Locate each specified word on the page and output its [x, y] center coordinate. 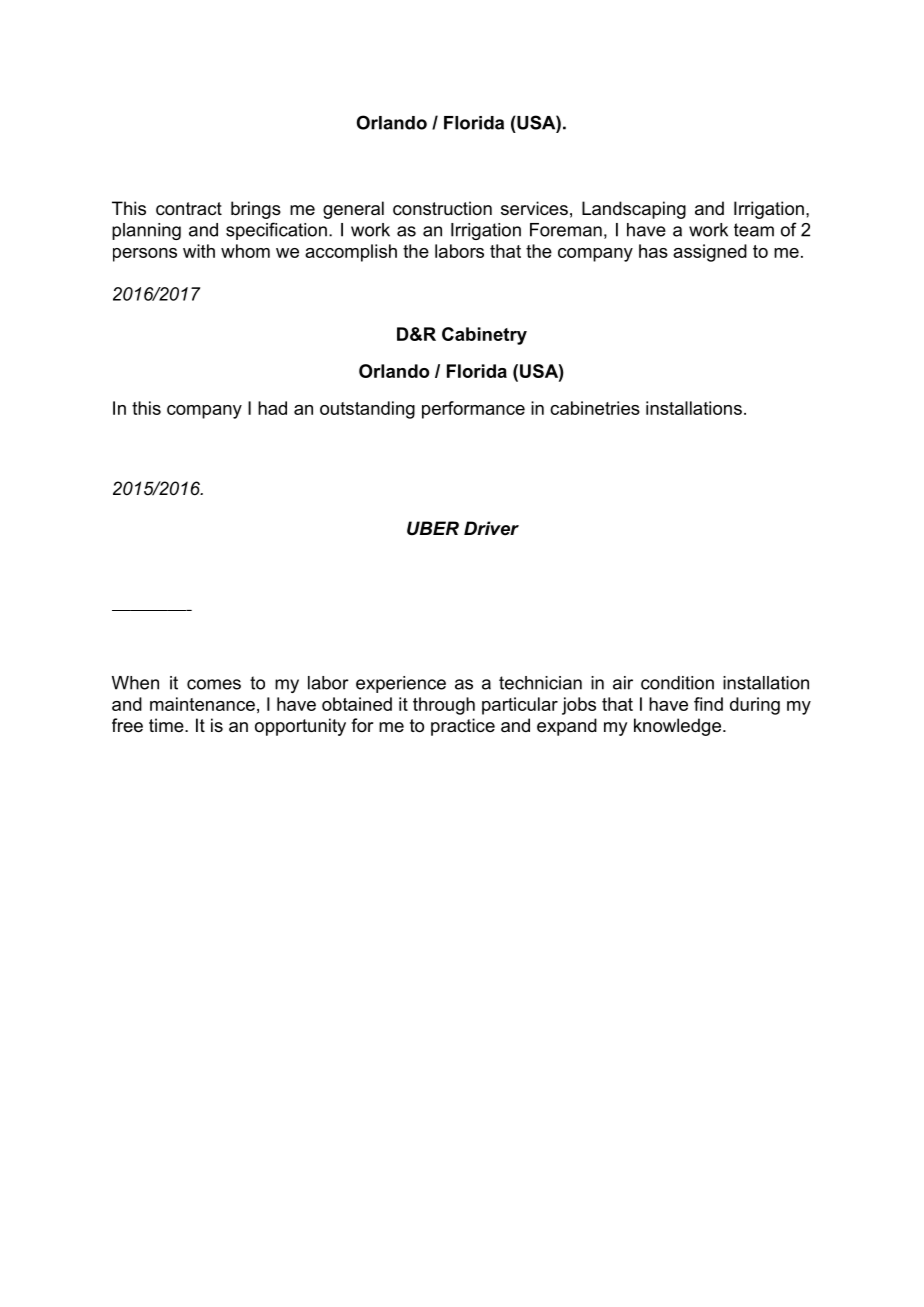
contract [189, 209]
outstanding [367, 410]
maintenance [202, 704]
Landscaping [634, 210]
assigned [710, 253]
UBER [433, 528]
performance [473, 410]
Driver [491, 528]
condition [677, 683]
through [444, 706]
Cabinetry [484, 336]
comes [214, 684]
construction [442, 208]
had [272, 408]
